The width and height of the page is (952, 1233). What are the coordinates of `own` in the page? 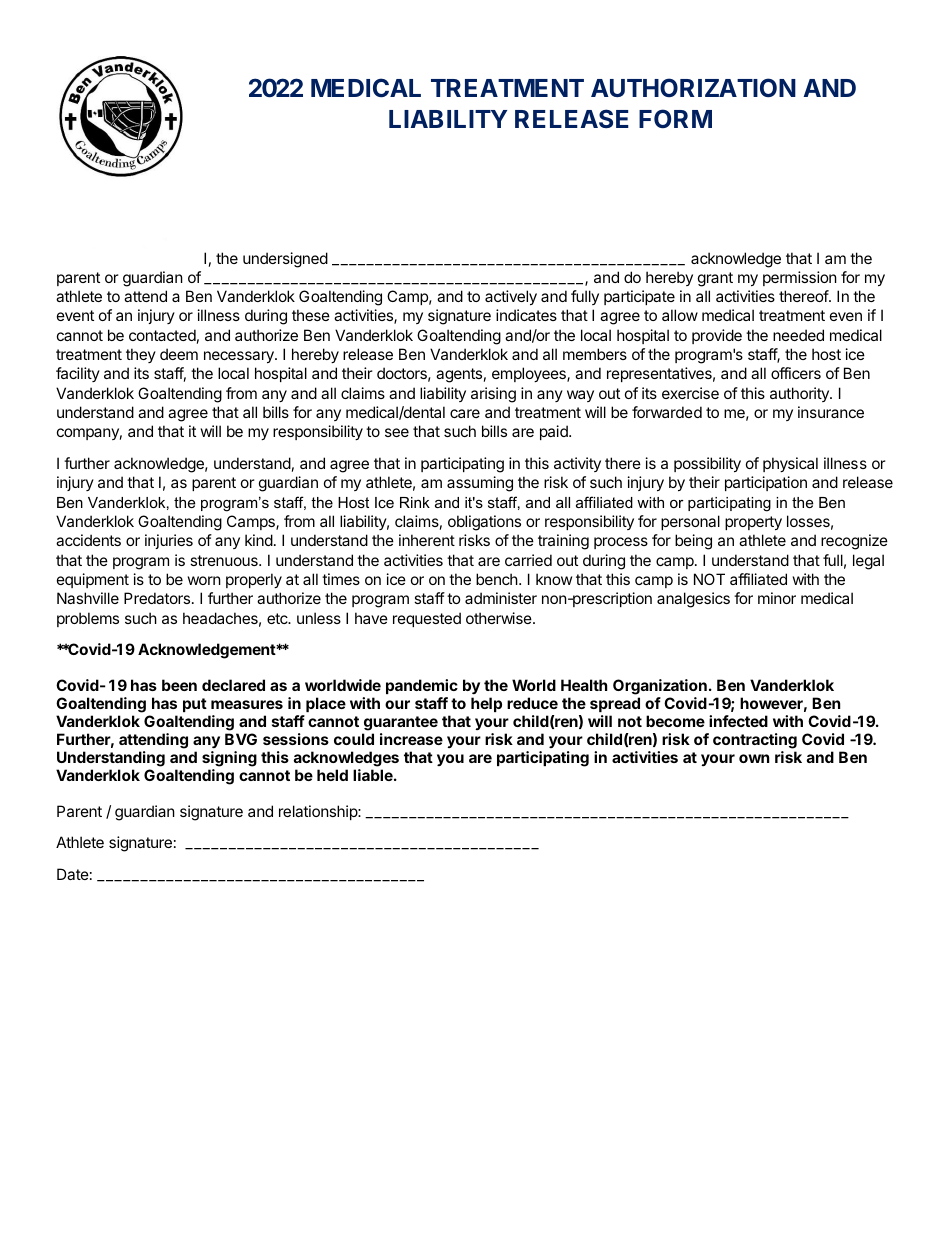 It's located at (754, 758).
